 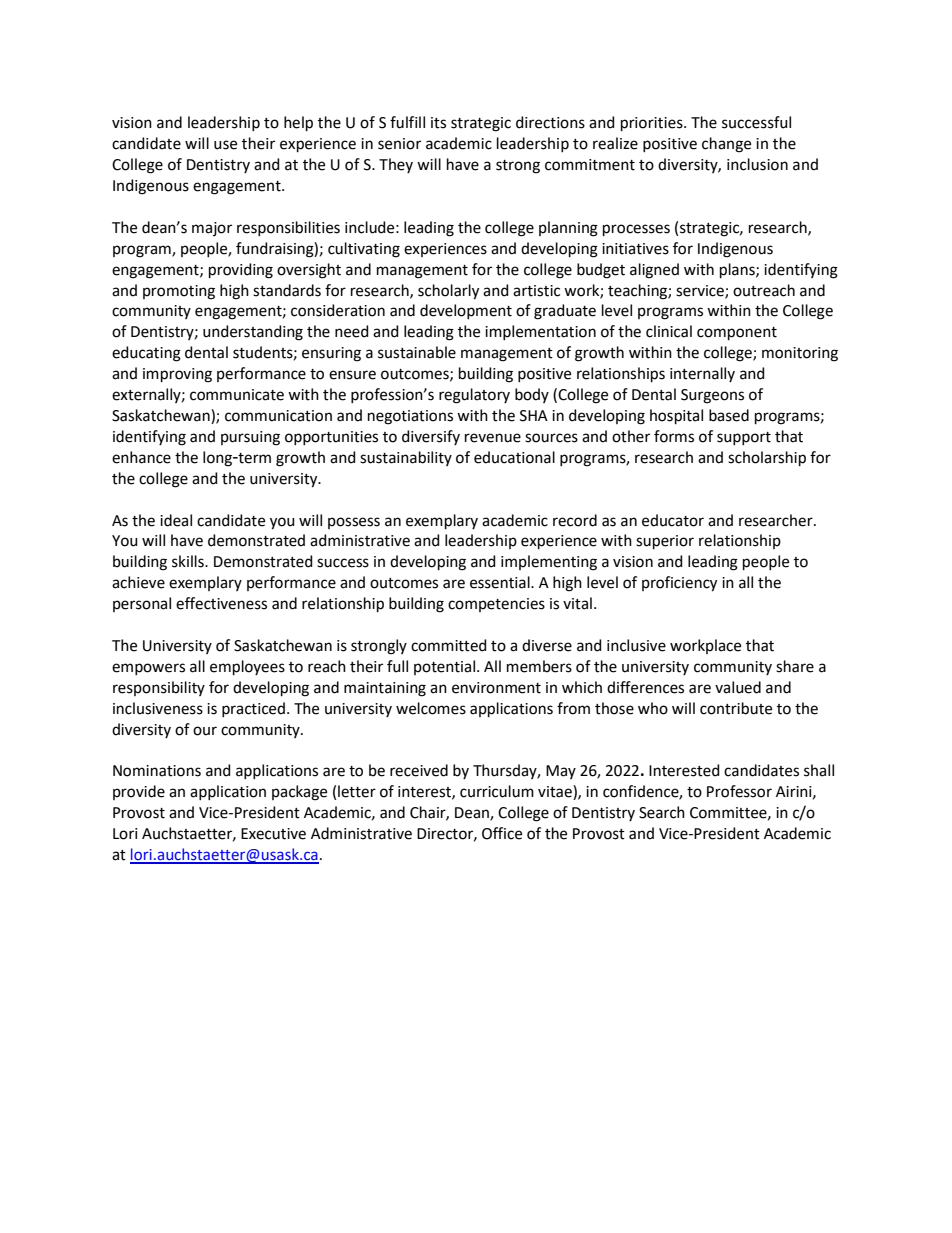 What do you see at coordinates (497, 791) in the screenshot?
I see `curriculum` at bounding box center [497, 791].
